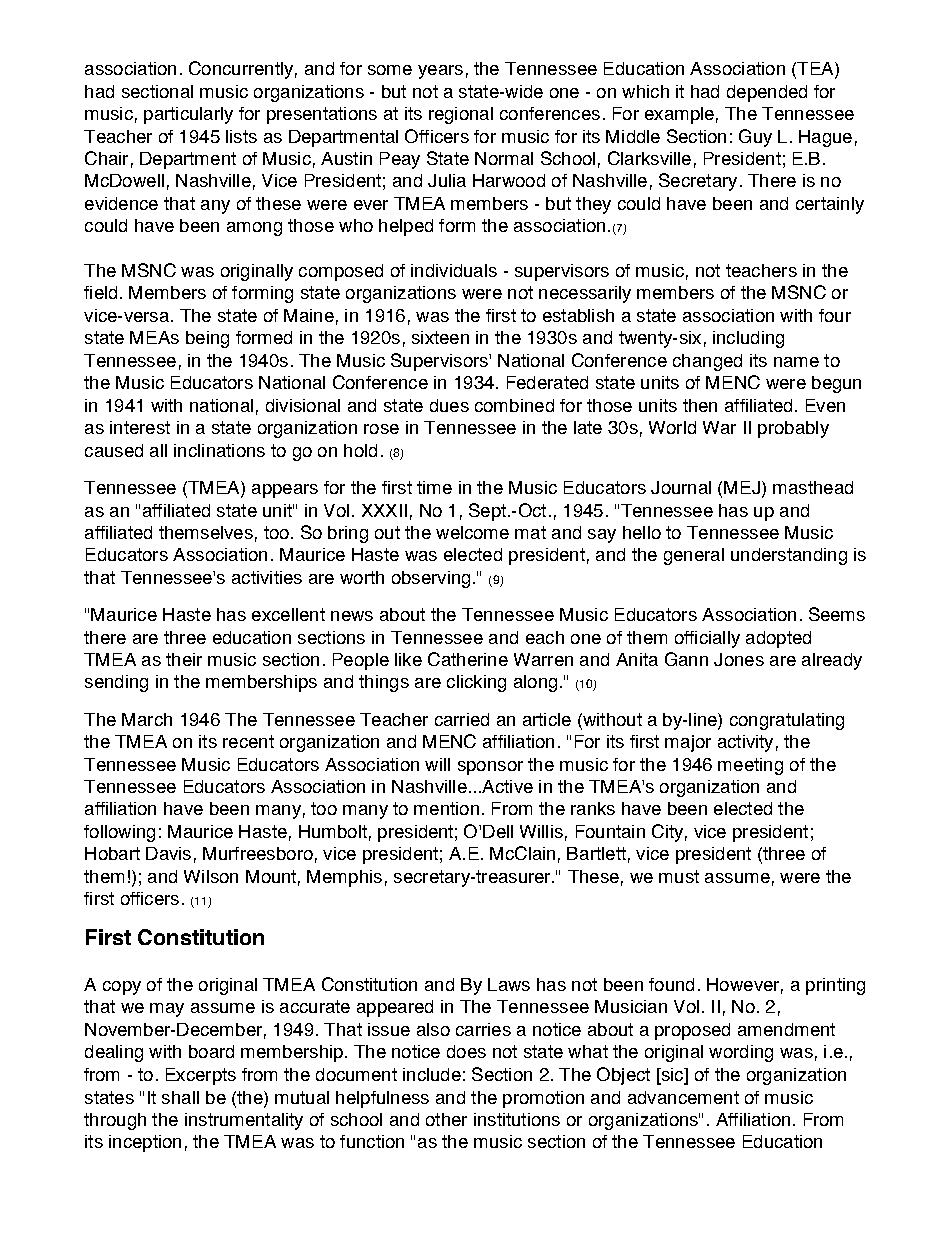 The image size is (952, 1233). I want to click on particularly, so click(188, 115).
